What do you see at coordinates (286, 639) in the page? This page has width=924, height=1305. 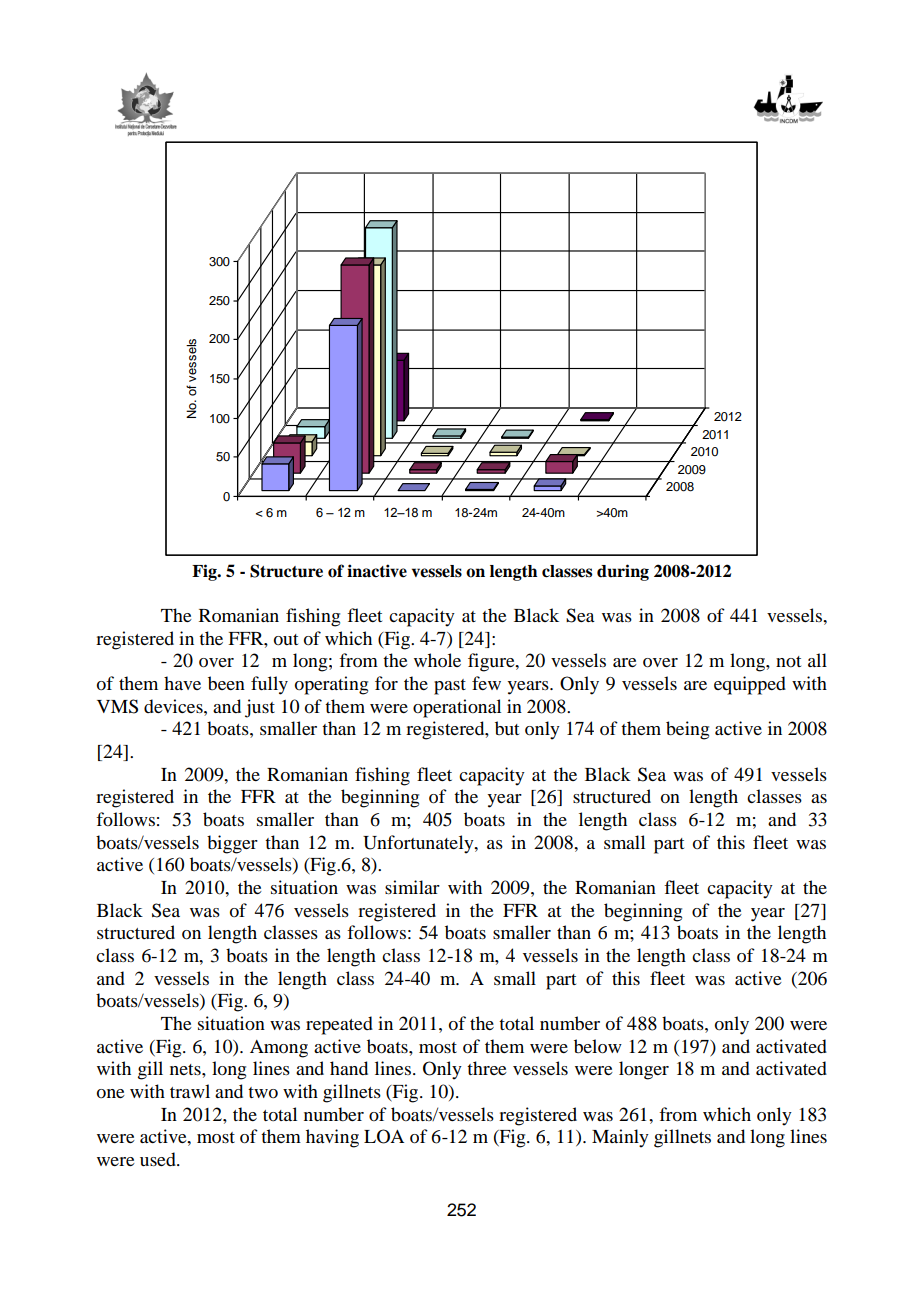 I see `out` at bounding box center [286, 639].
